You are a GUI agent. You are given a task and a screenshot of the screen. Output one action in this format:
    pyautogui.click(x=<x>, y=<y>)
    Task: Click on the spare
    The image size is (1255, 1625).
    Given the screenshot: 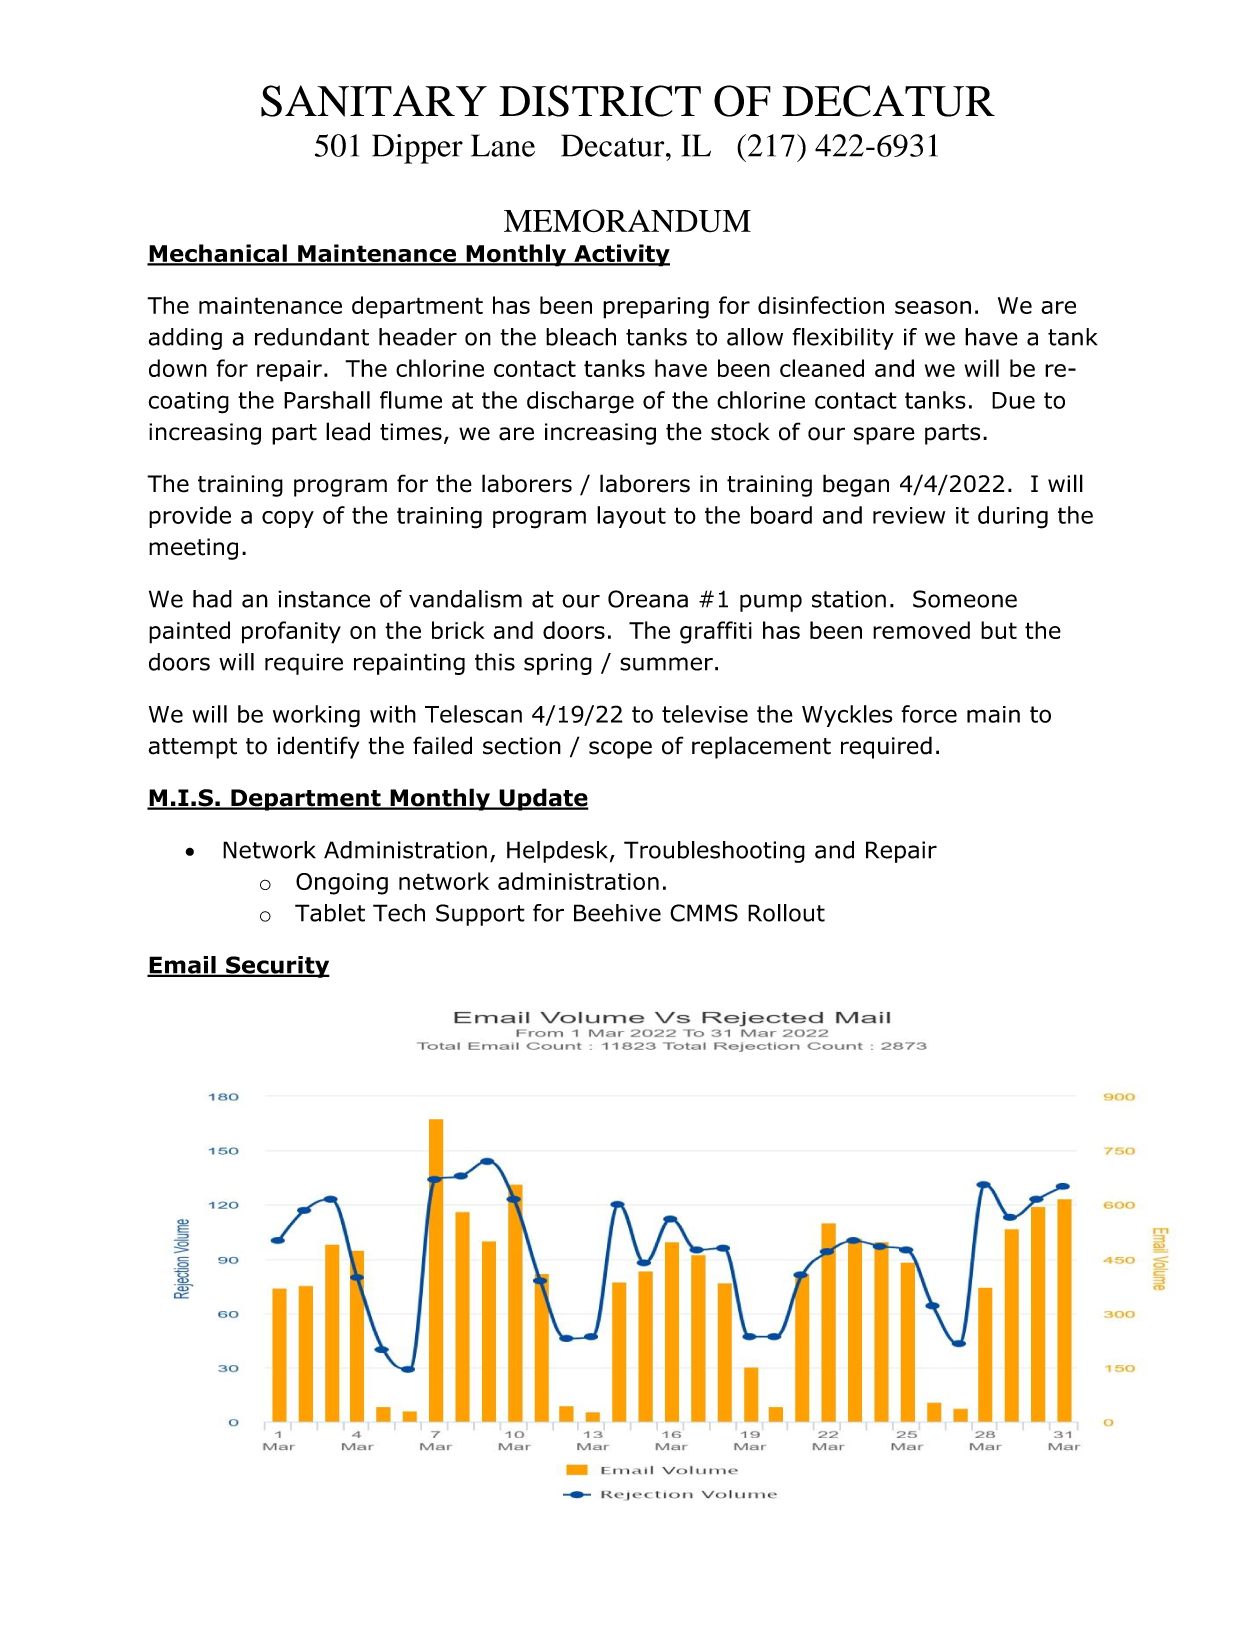 What is the action you would take?
    pyautogui.click(x=884, y=436)
